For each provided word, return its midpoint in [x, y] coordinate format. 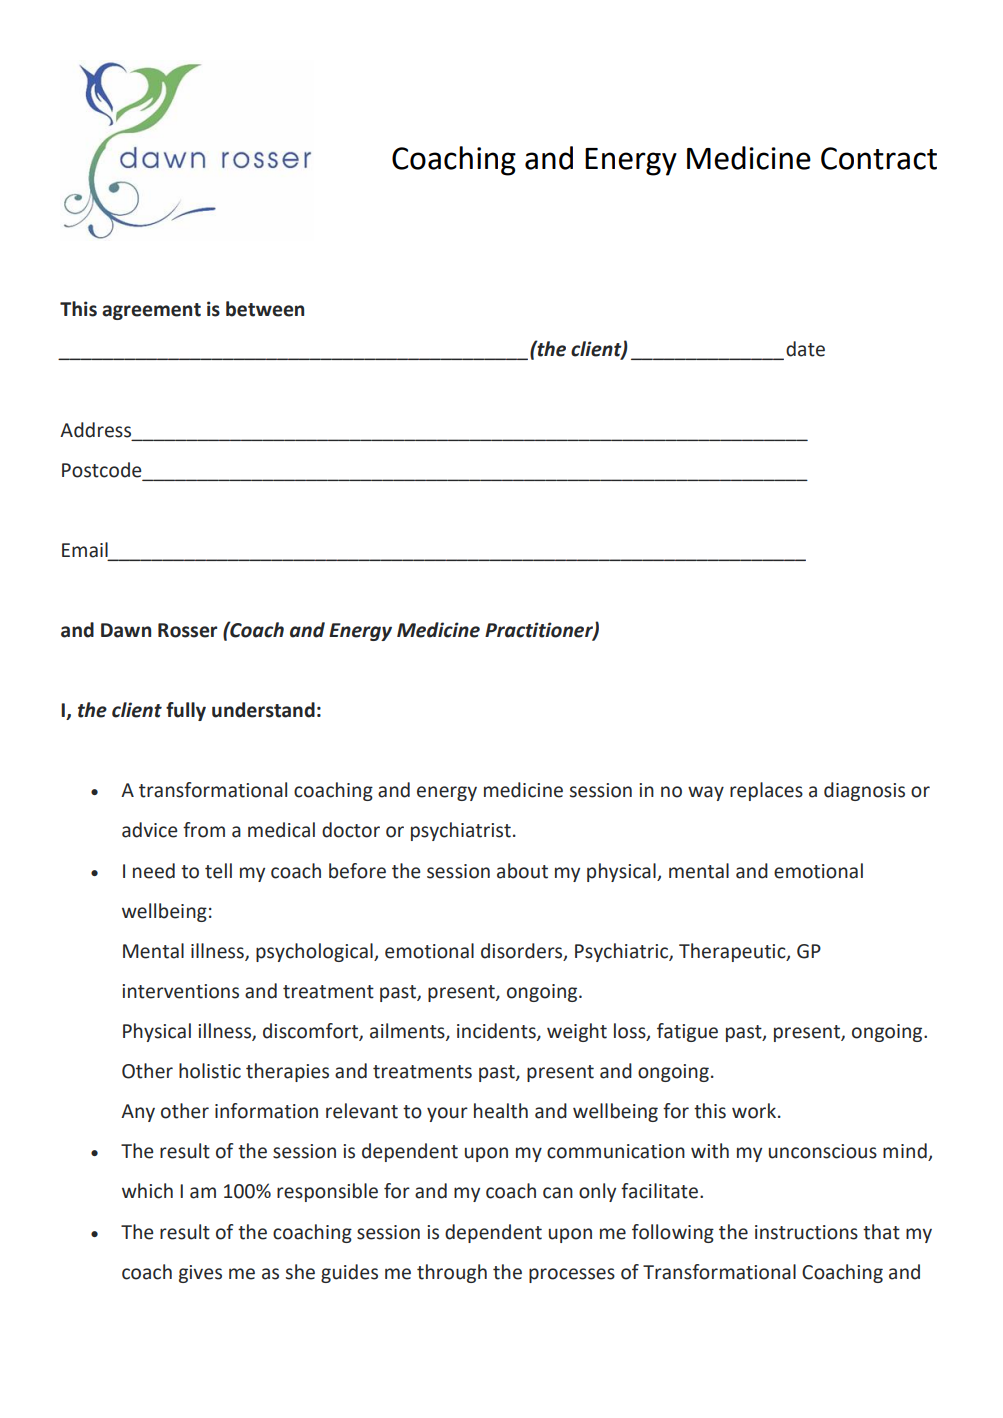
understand [263, 710]
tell [218, 871]
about [522, 871]
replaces [766, 791]
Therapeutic [733, 952]
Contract [879, 158]
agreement [151, 311]
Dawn [126, 630]
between [265, 309]
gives [200, 1274]
